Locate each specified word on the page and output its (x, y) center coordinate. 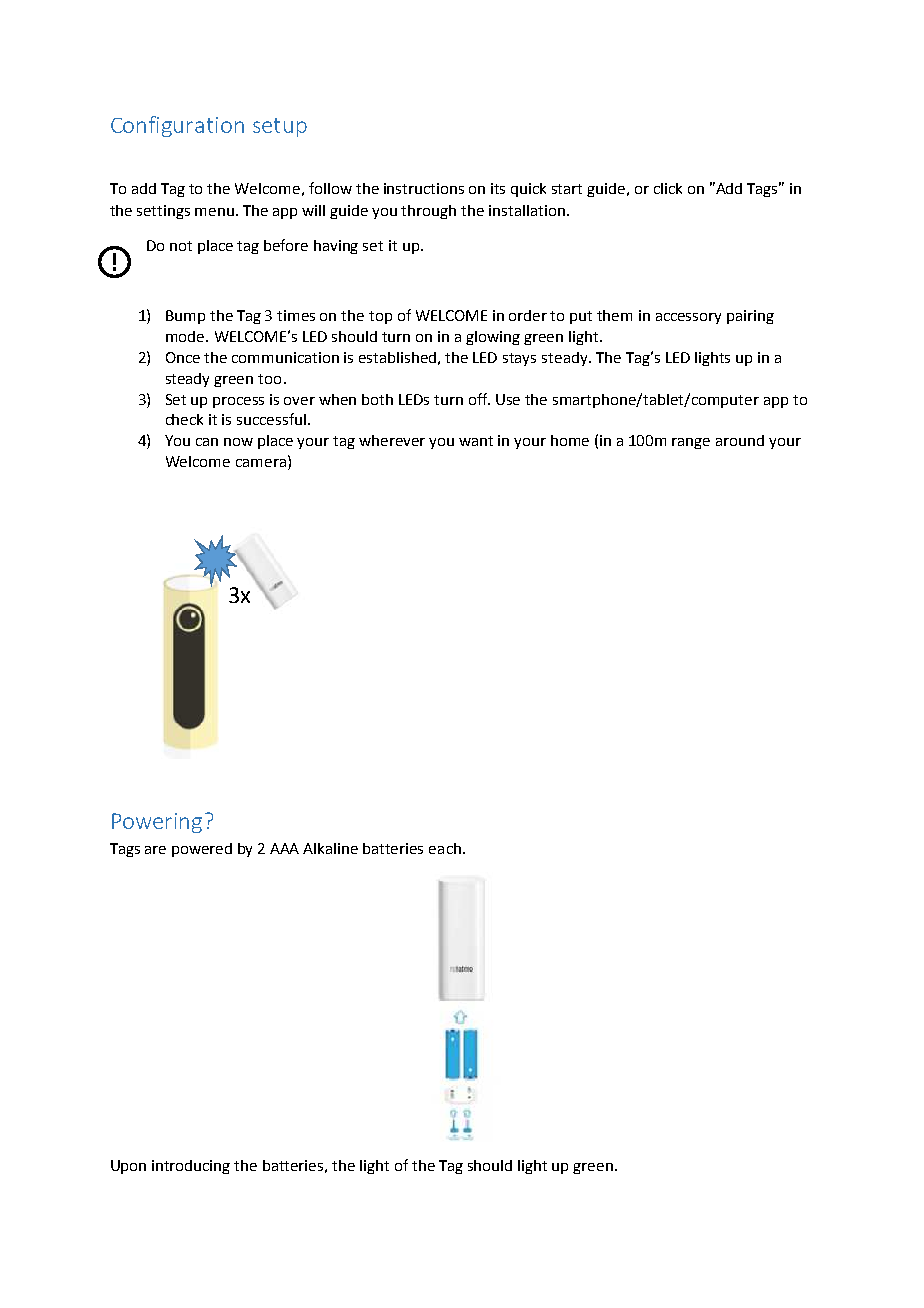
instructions (424, 188)
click (668, 188)
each (445, 848)
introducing (191, 1167)
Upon (128, 1167)
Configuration (177, 126)
